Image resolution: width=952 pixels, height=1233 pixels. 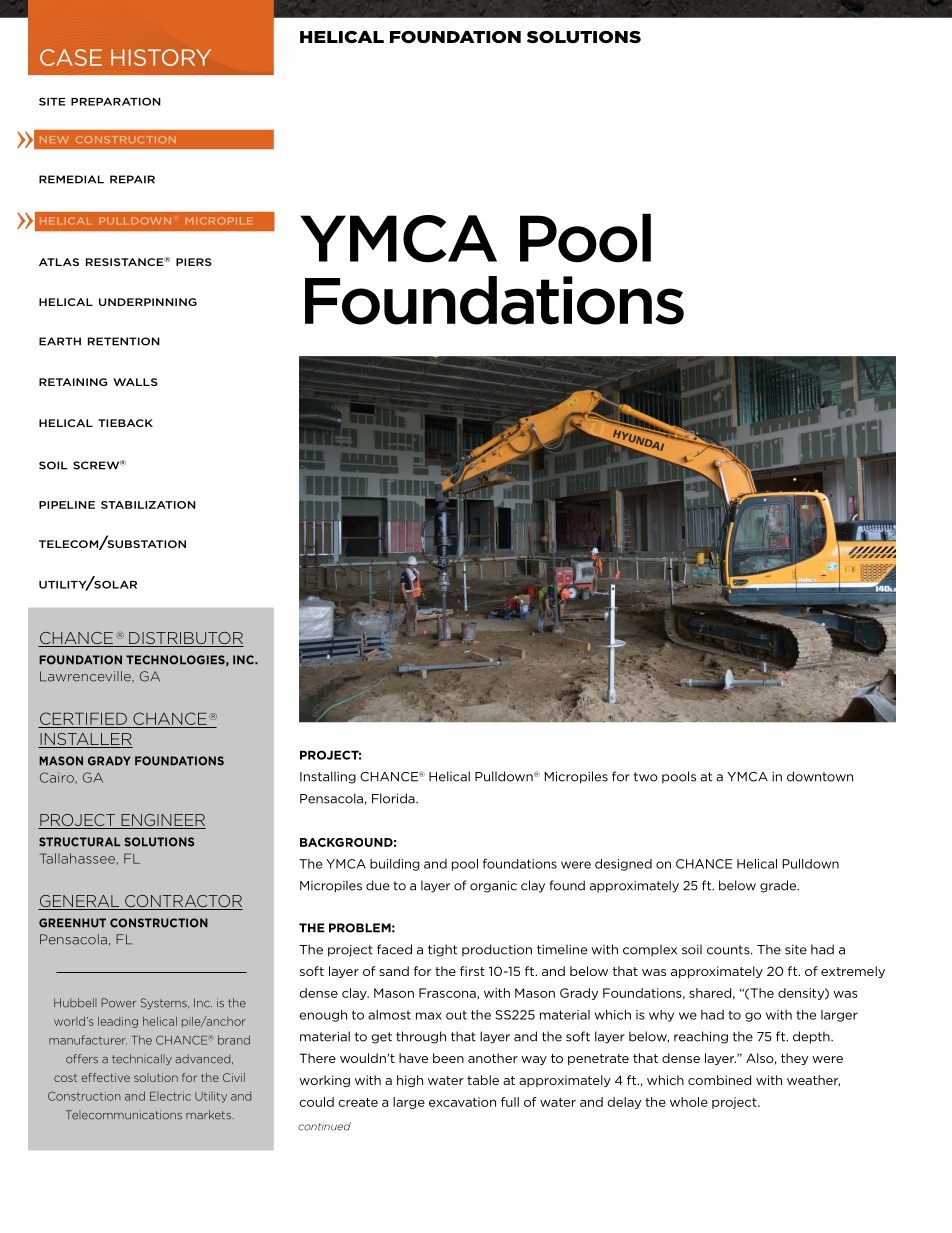 What do you see at coordinates (116, 101) in the image?
I see `preparation` at bounding box center [116, 101].
